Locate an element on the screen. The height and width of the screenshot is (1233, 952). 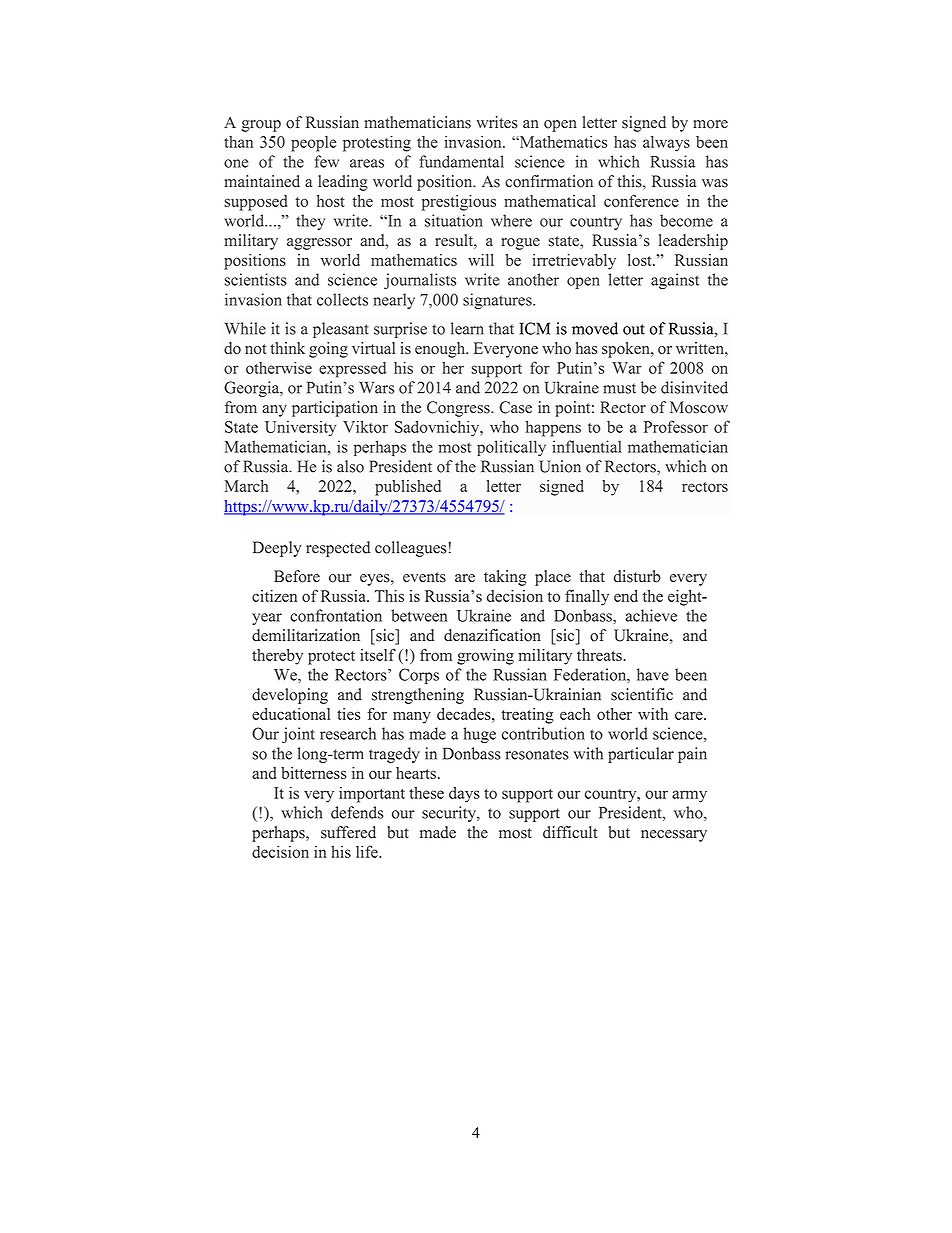
fundamental is located at coordinates (461, 161).
